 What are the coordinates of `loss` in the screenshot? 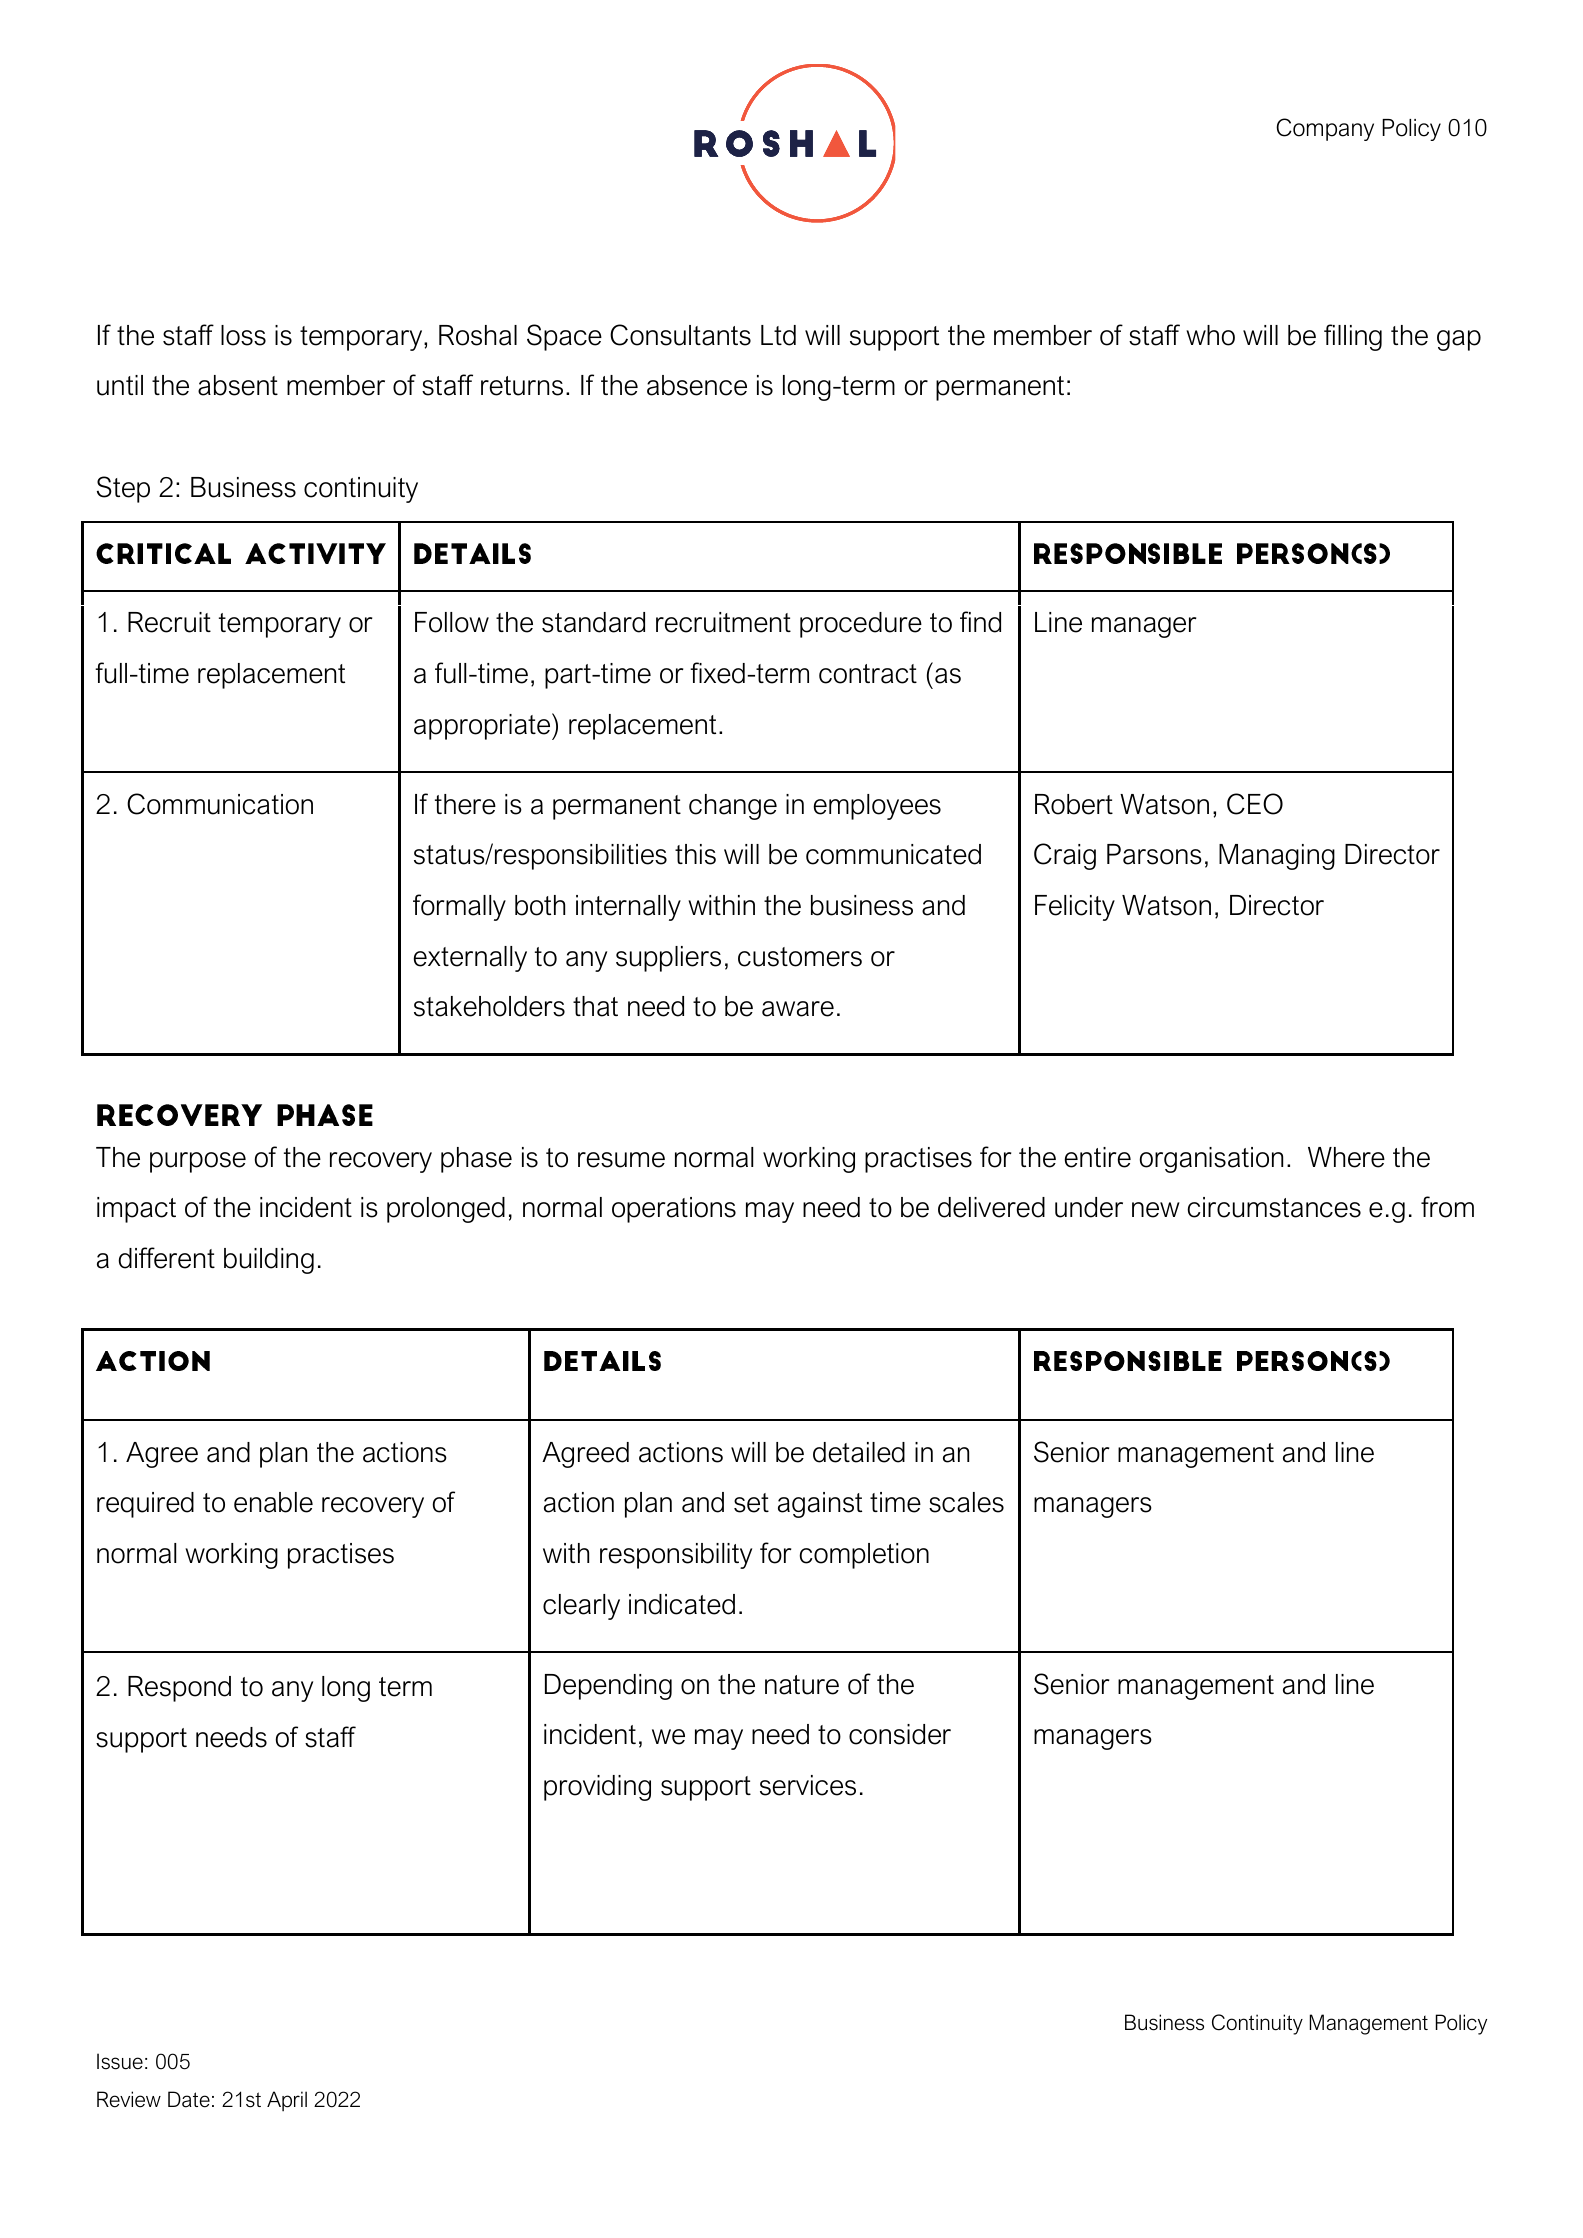 It's located at (243, 335).
